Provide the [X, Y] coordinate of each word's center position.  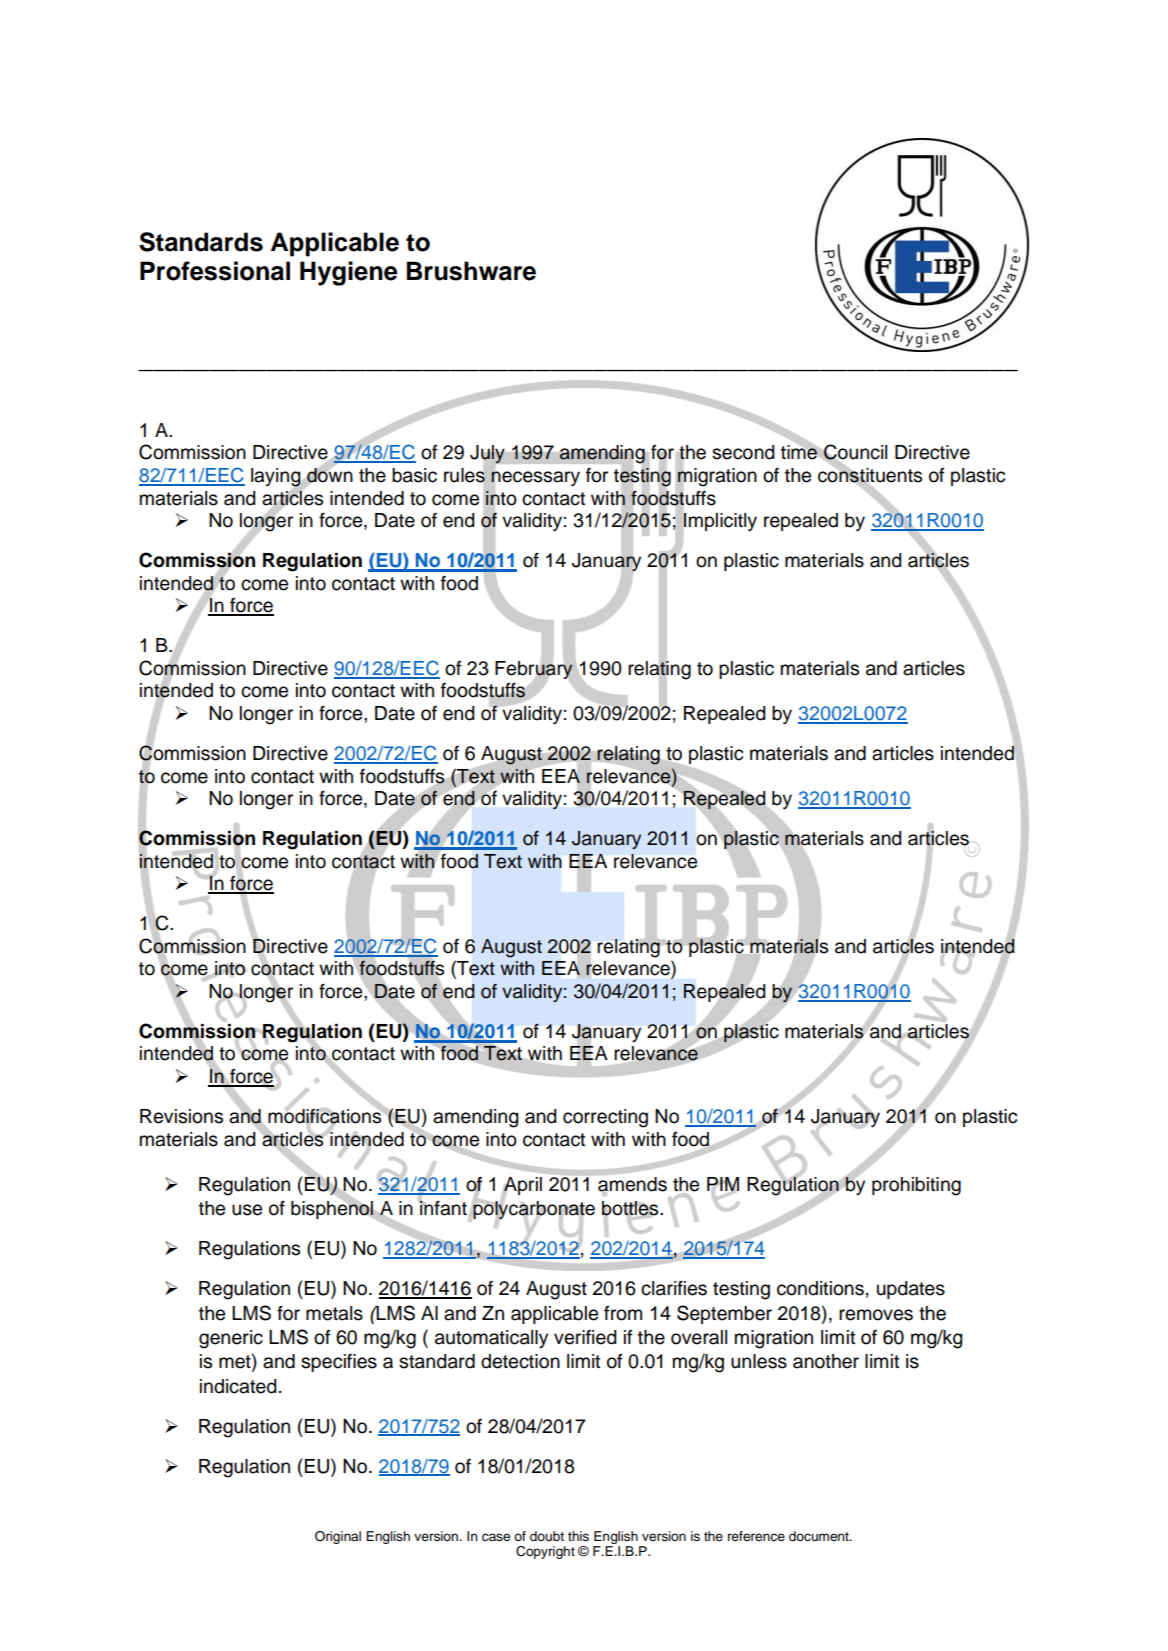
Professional [215, 271]
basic [414, 475]
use [247, 1210]
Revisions [181, 1116]
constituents [870, 475]
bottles [631, 1209]
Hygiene [348, 273]
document [820, 1536]
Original [338, 1537]
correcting [605, 1118]
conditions [820, 1288]
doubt [547, 1536]
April [522, 1187]
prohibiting [916, 1186]
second [743, 452]
